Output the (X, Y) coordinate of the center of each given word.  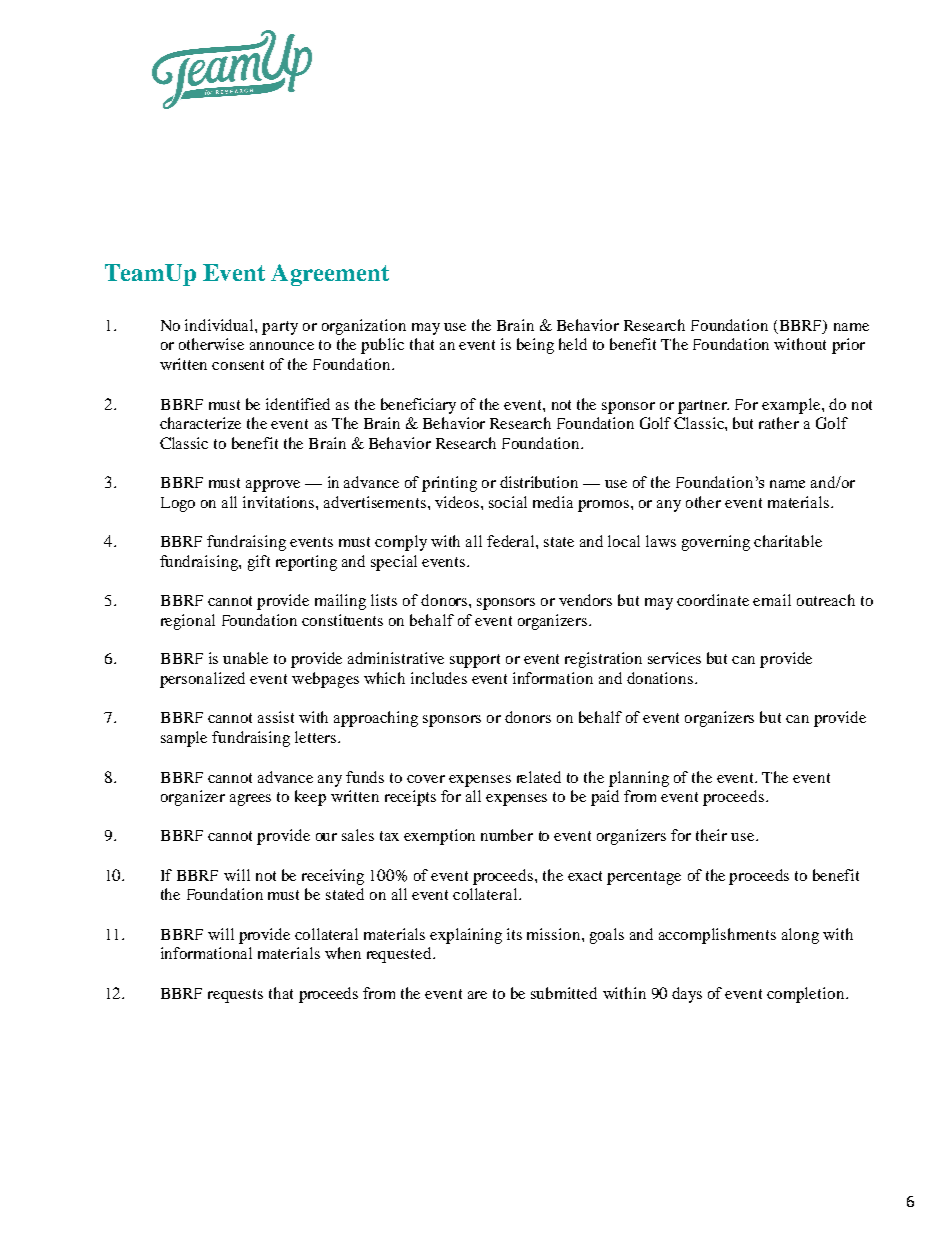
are (477, 995)
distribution (539, 482)
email (772, 600)
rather (779, 423)
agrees (250, 800)
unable (245, 658)
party (280, 328)
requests (235, 996)
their (711, 835)
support (475, 661)
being (535, 346)
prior (848, 346)
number (507, 835)
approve (273, 486)
